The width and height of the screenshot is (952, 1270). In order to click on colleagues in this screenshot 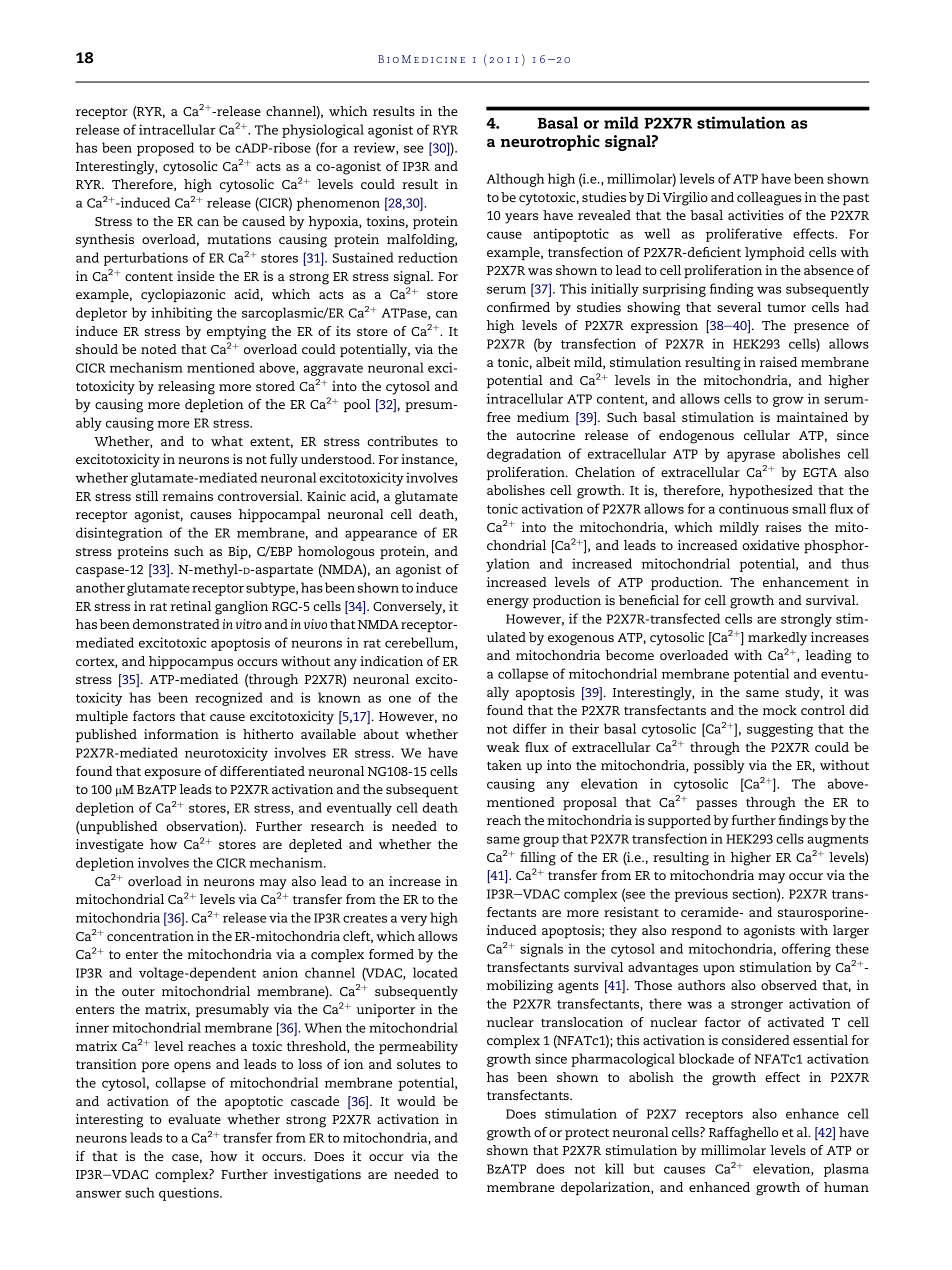, I will do `click(769, 199)`.
